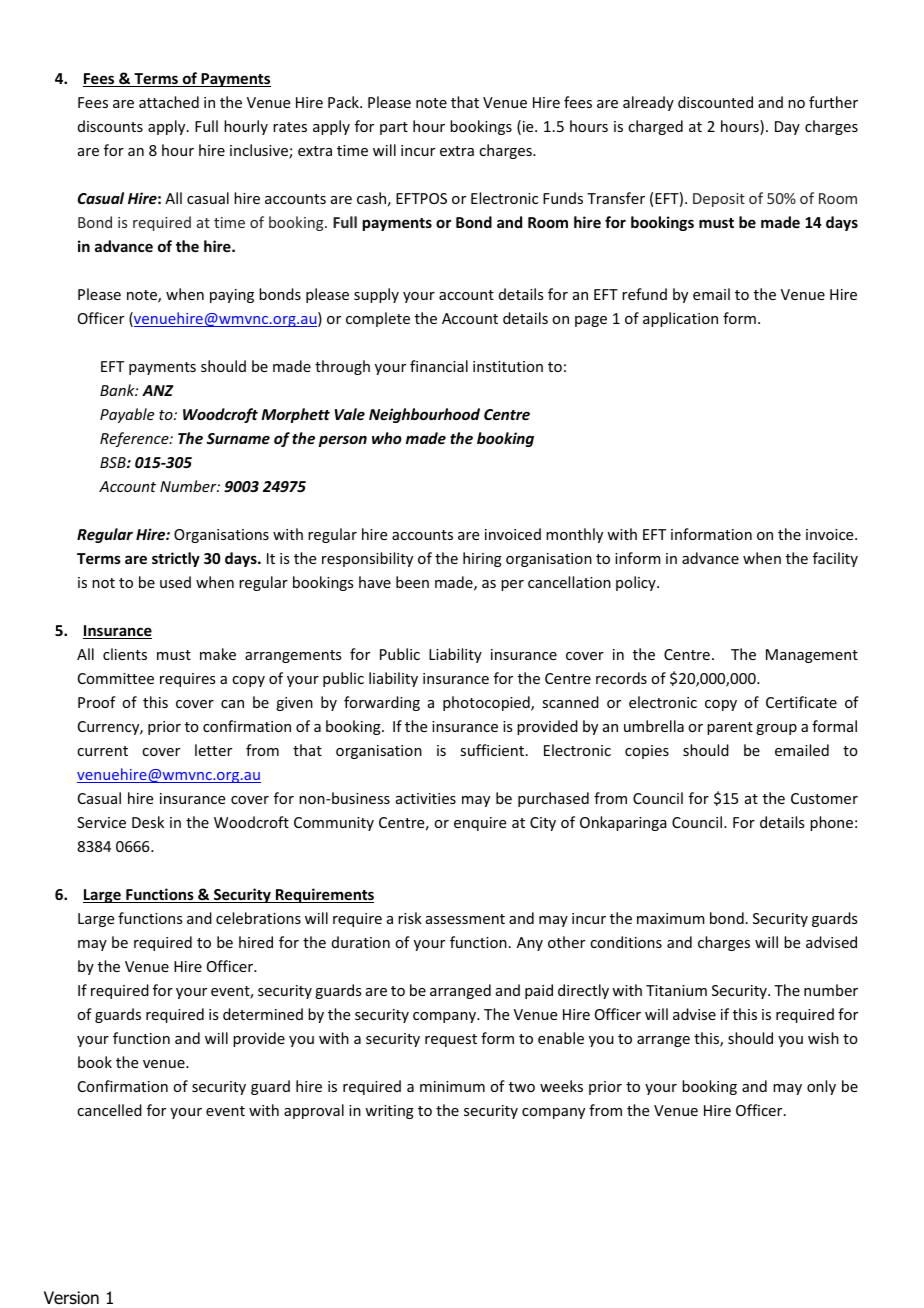 This image has height=1308, width=924. Describe the element at coordinates (169, 102) in the image. I see `attached` at that location.
